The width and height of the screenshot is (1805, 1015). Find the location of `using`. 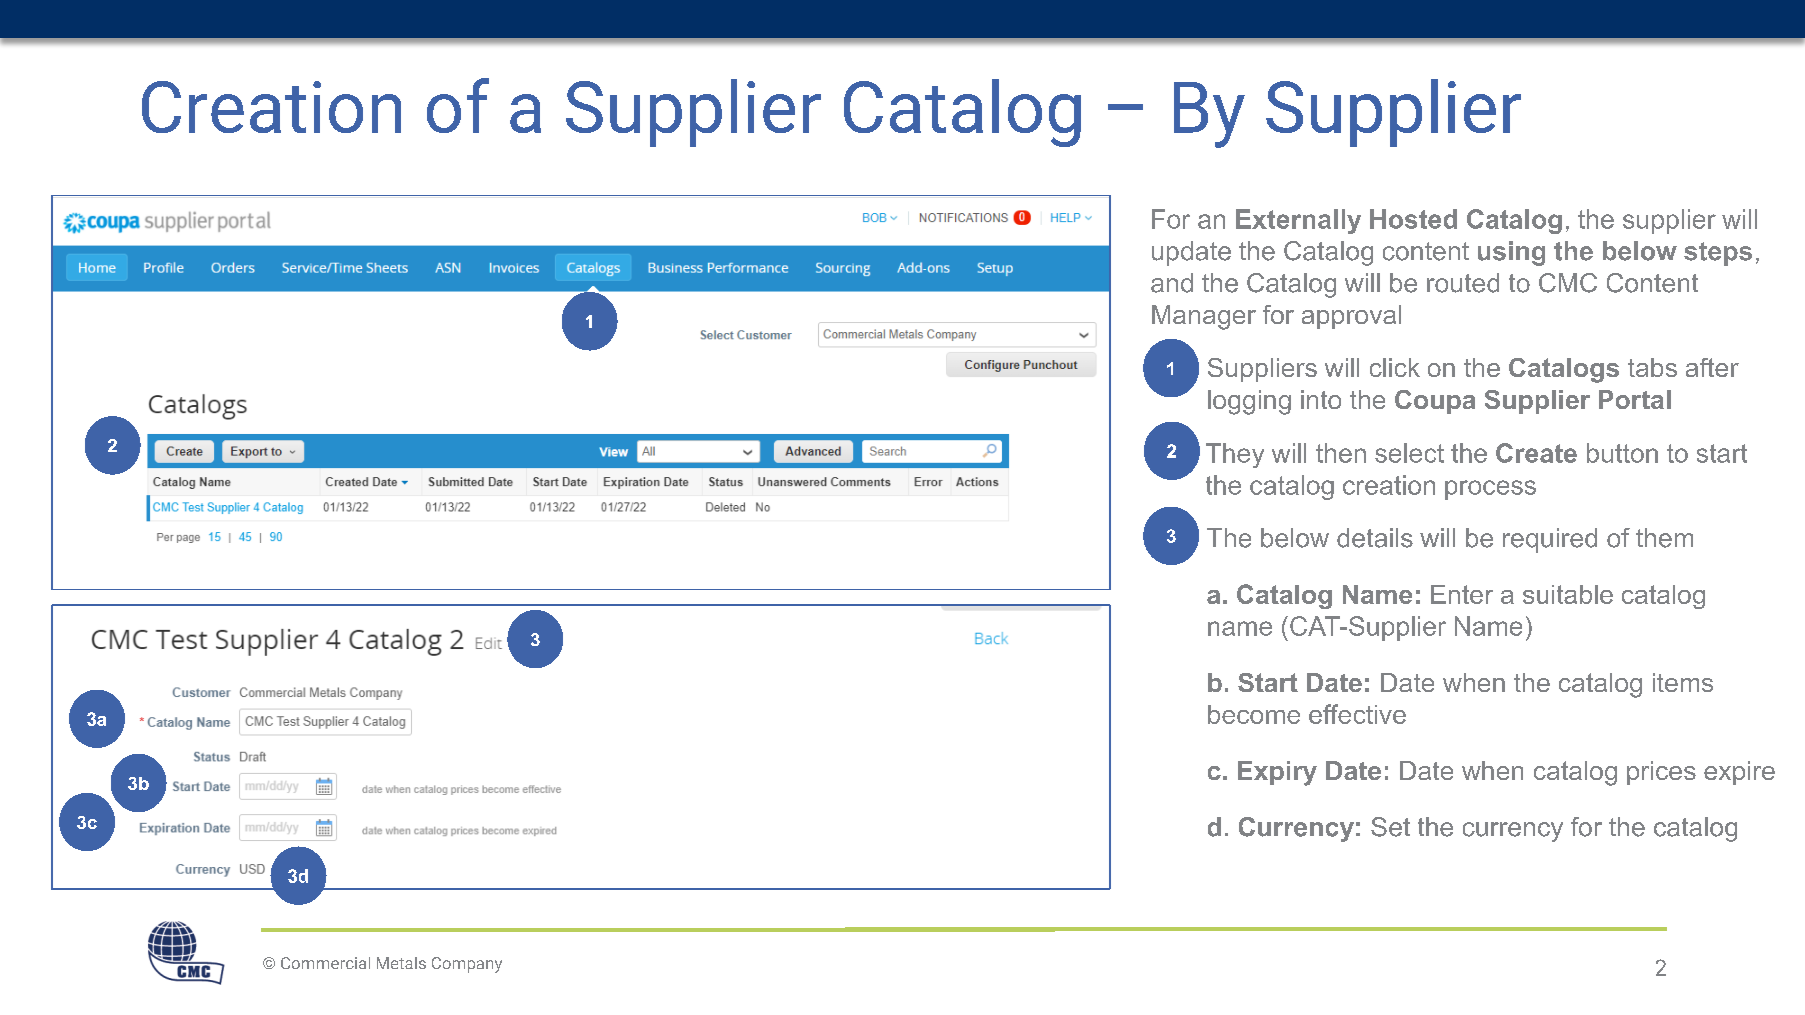

using is located at coordinates (1511, 253).
